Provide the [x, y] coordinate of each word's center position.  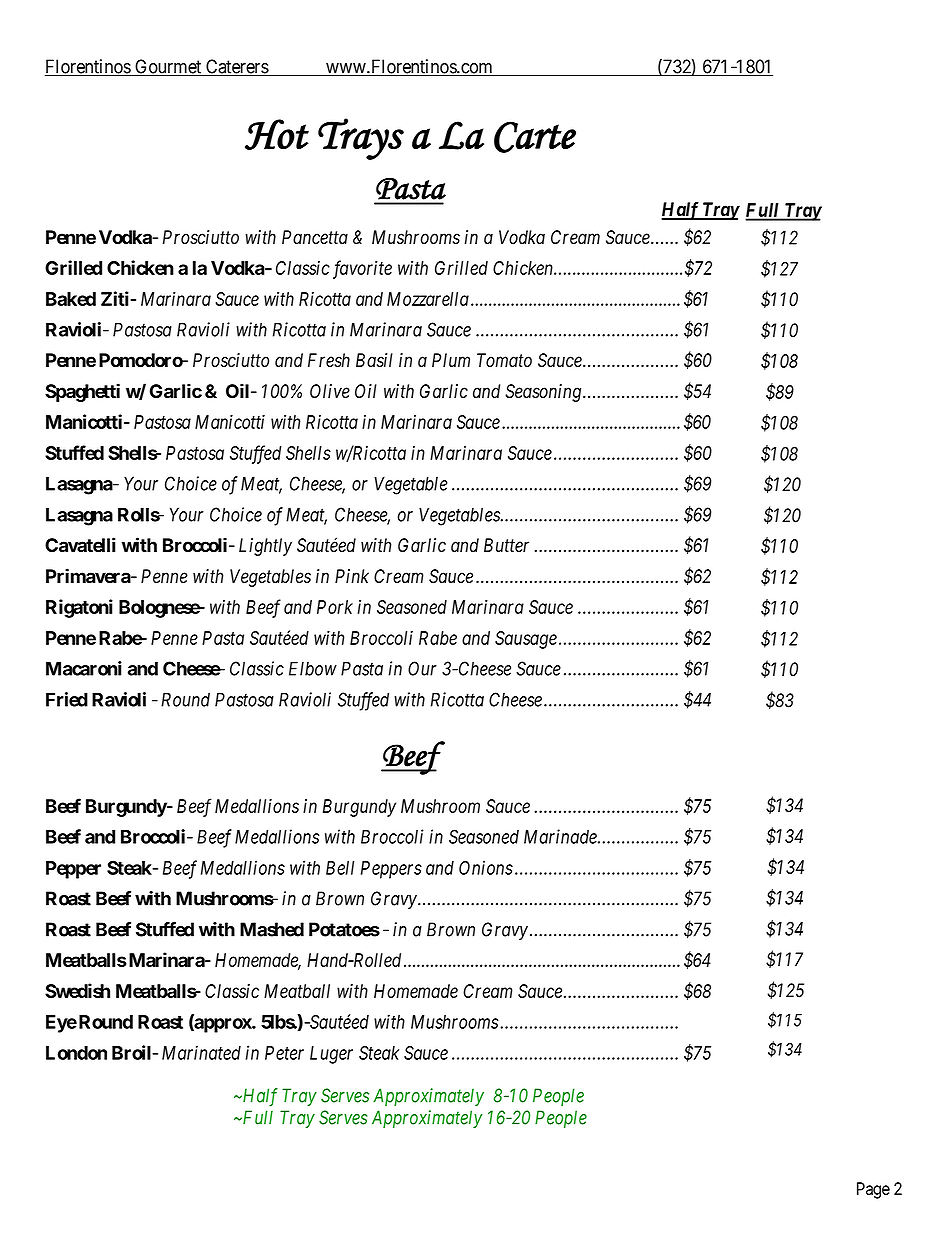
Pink [352, 576]
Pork [335, 607]
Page [873, 1190]
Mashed [272, 929]
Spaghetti [82, 392]
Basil [374, 360]
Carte [535, 137]
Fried [67, 699]
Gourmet [168, 67]
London [76, 1053]
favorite [362, 269]
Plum [451, 360]
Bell [340, 868]
